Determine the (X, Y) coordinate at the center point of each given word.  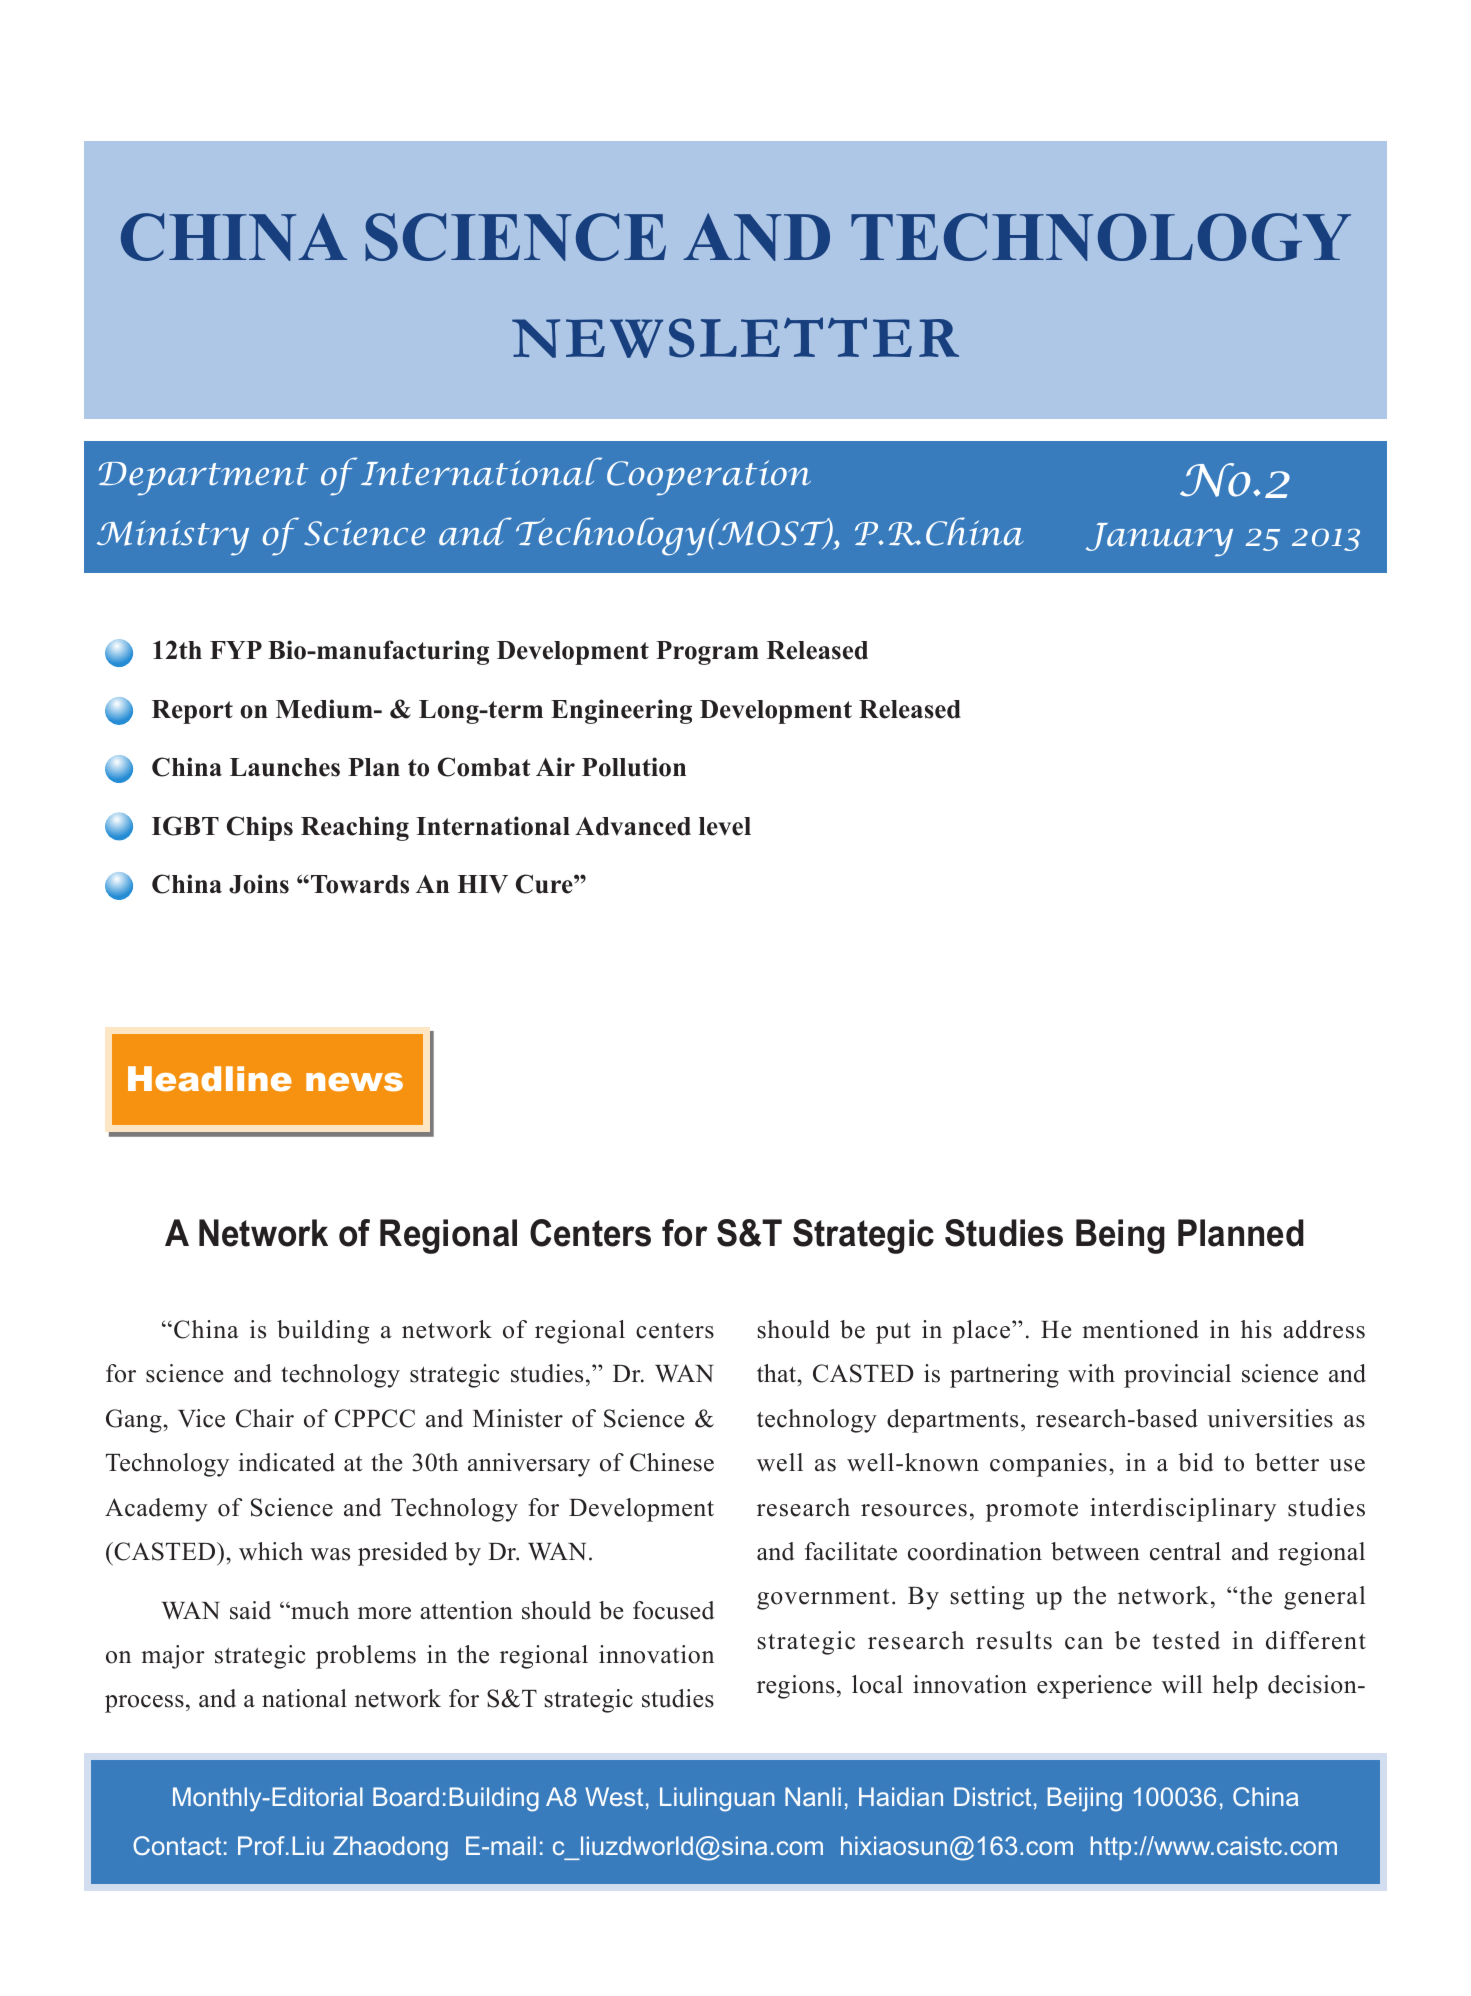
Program (707, 653)
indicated (287, 1462)
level (725, 826)
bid (1196, 1462)
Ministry (173, 538)
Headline (210, 1078)
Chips (260, 828)
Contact (177, 1845)
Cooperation (709, 478)
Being (1120, 1236)
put (893, 1333)
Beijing (1085, 1799)
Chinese (672, 1462)
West (614, 1796)
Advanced (633, 826)
